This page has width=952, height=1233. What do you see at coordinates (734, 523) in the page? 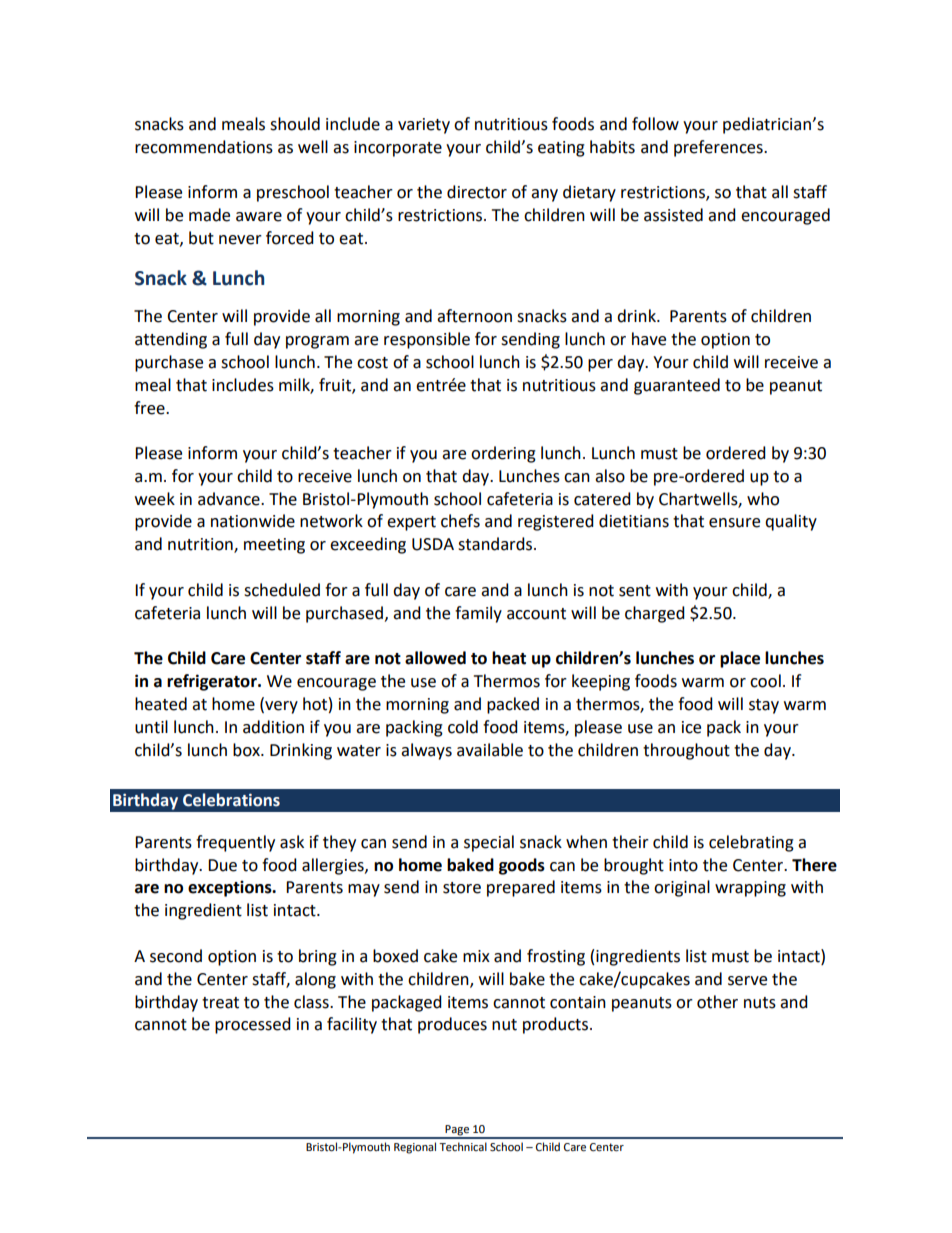
I see `ensure` at bounding box center [734, 523].
